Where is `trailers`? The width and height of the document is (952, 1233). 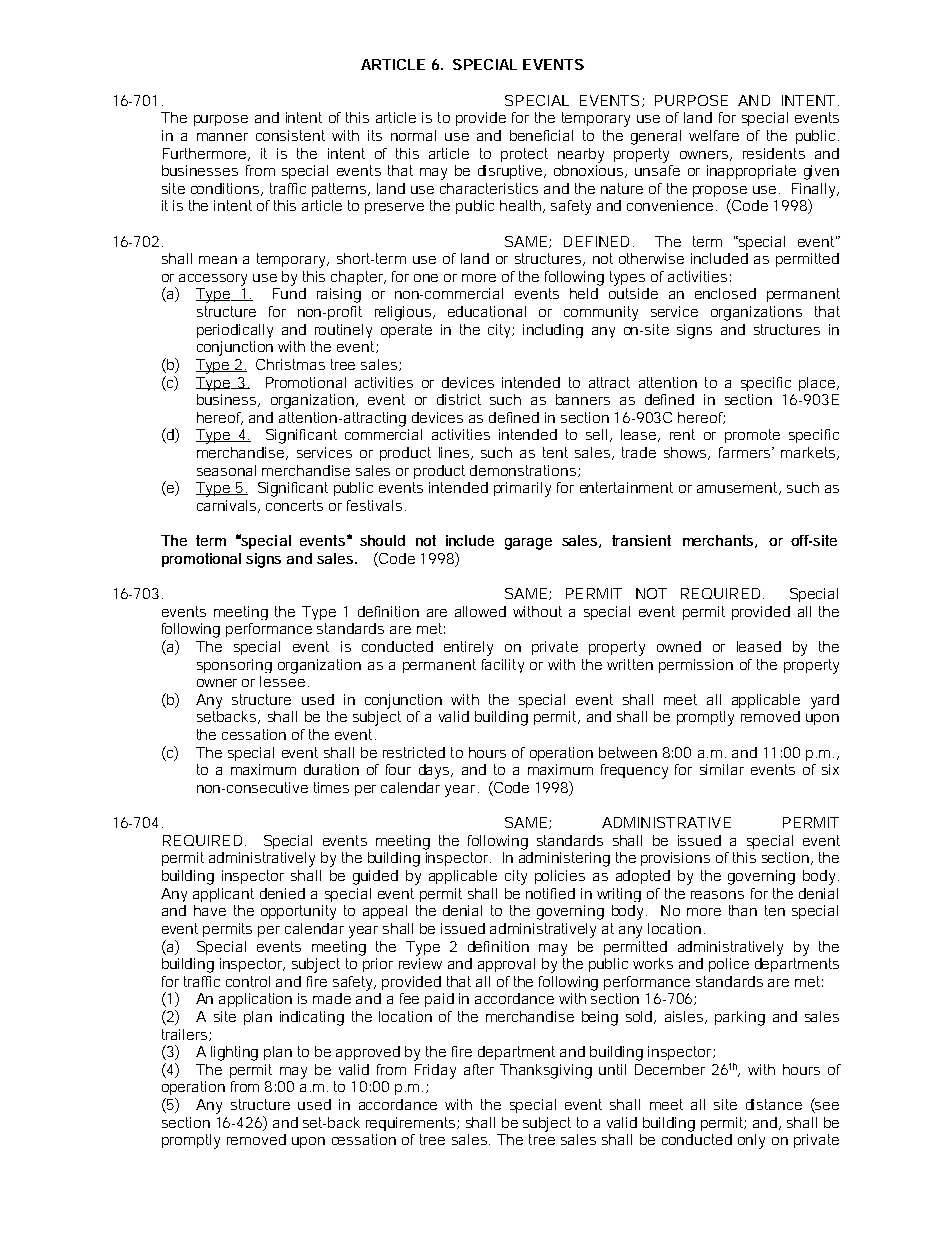 trailers is located at coordinates (186, 1035).
